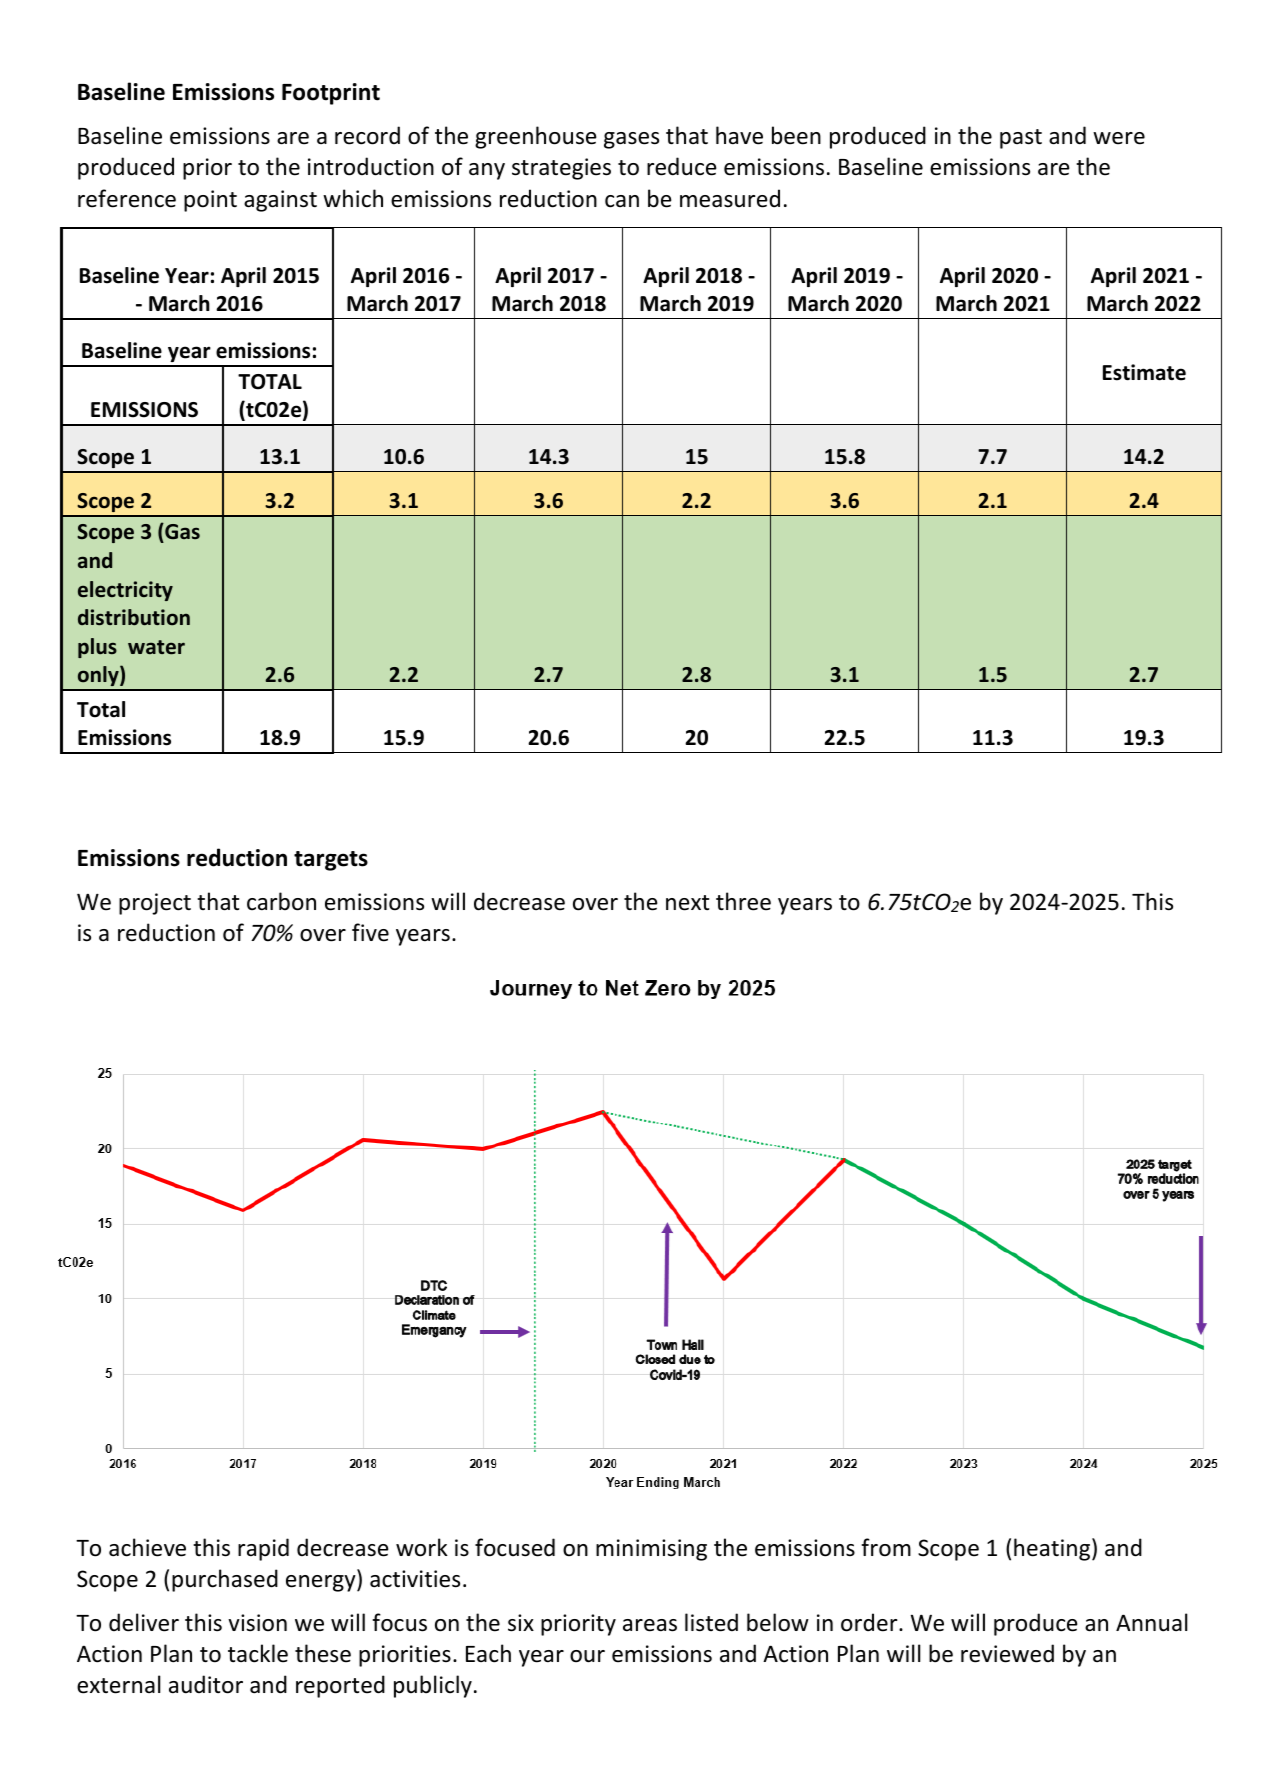 The height and width of the screenshot is (1791, 1266). Describe the element at coordinates (1144, 372) in the screenshot. I see `Estimate` at that location.
